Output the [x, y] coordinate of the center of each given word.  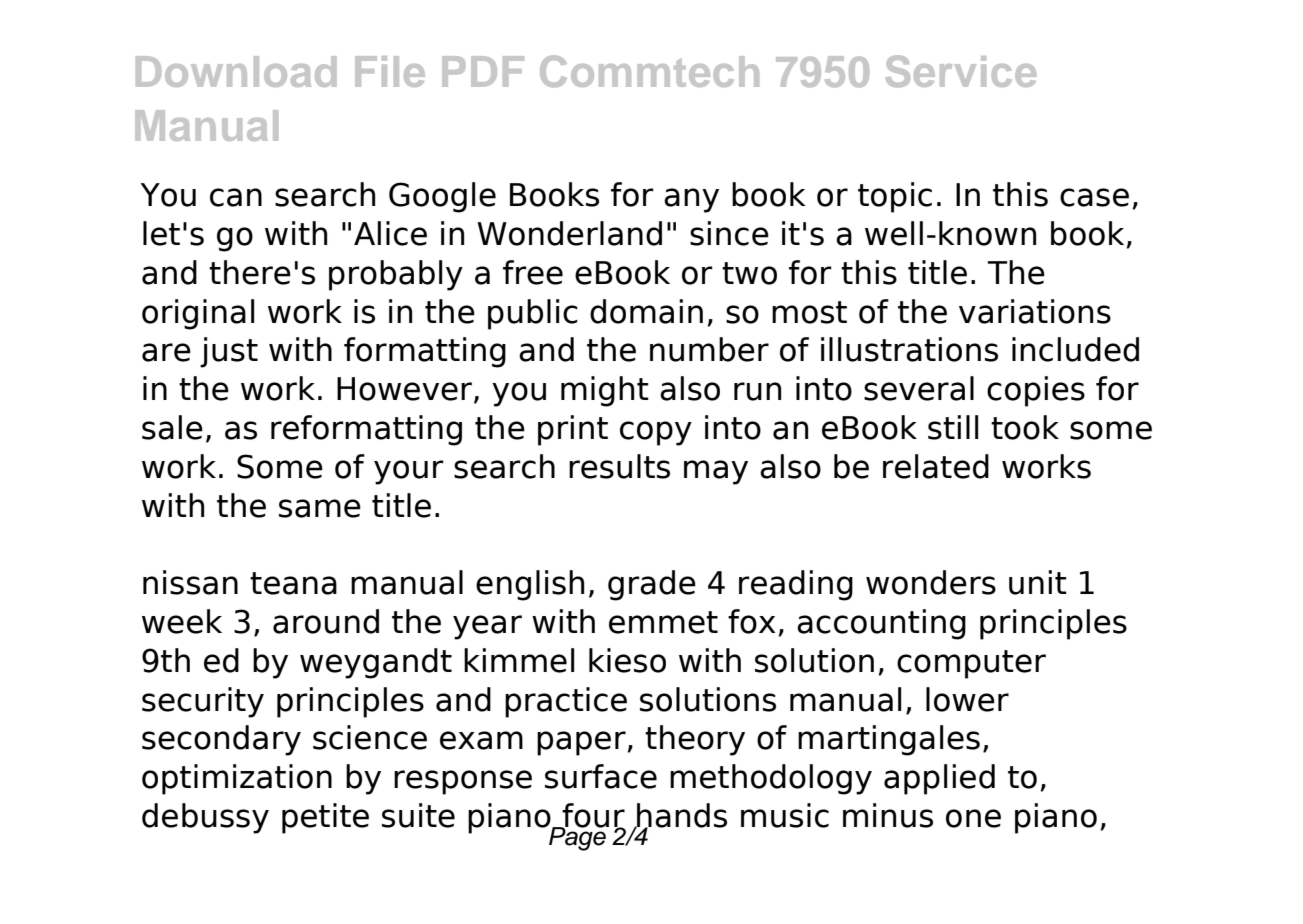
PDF [483, 71]
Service [961, 71]
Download [236, 71]
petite [325, 818]
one [973, 818]
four [592, 816]
